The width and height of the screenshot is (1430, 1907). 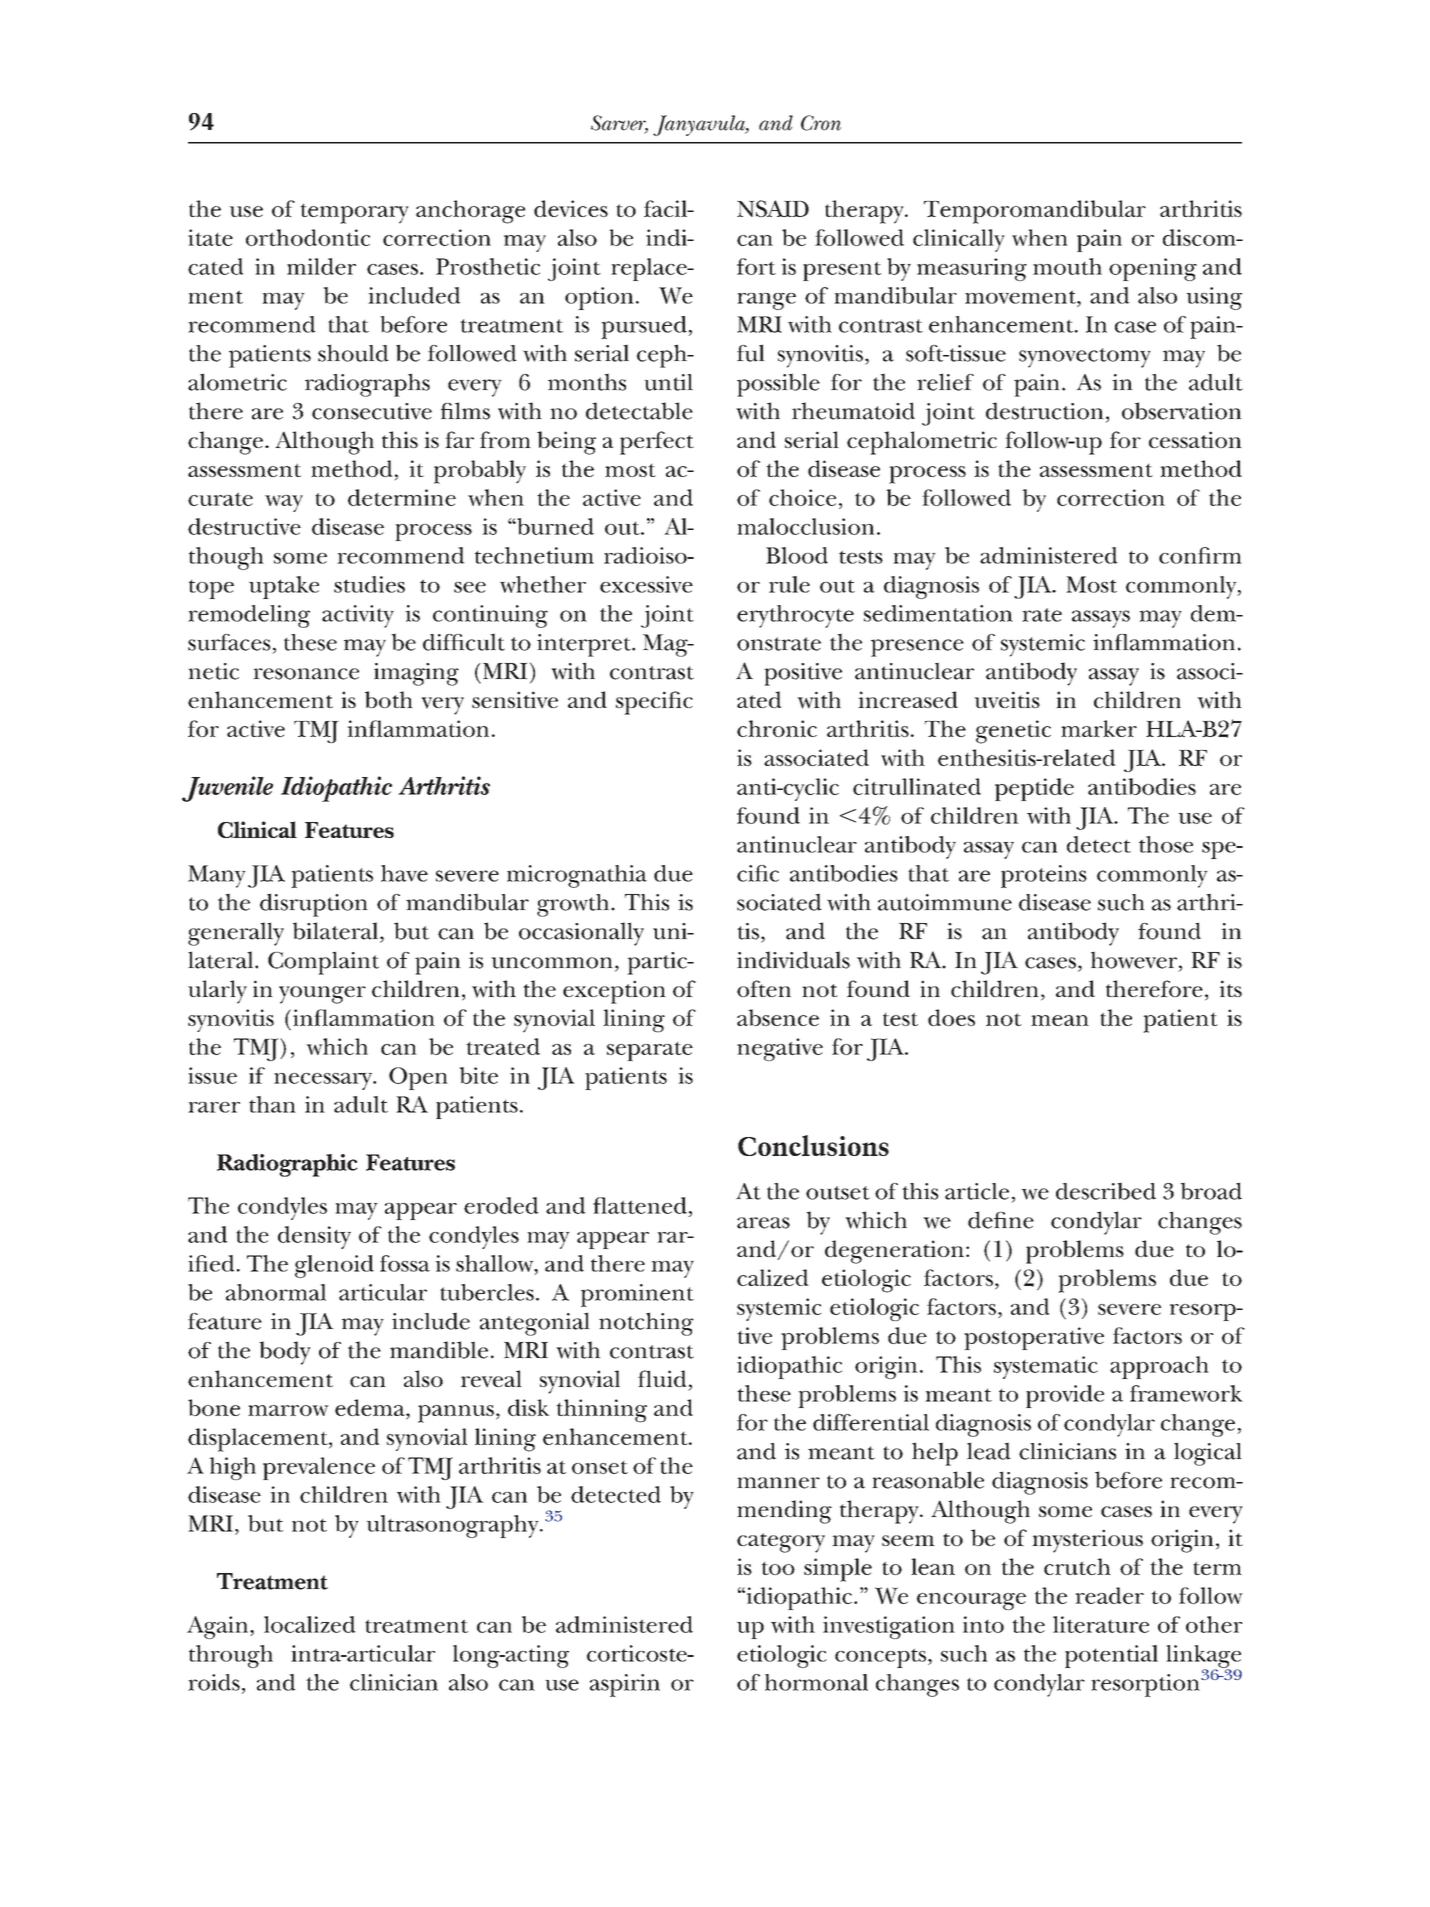 What do you see at coordinates (314, 905) in the screenshot?
I see `disruption` at bounding box center [314, 905].
